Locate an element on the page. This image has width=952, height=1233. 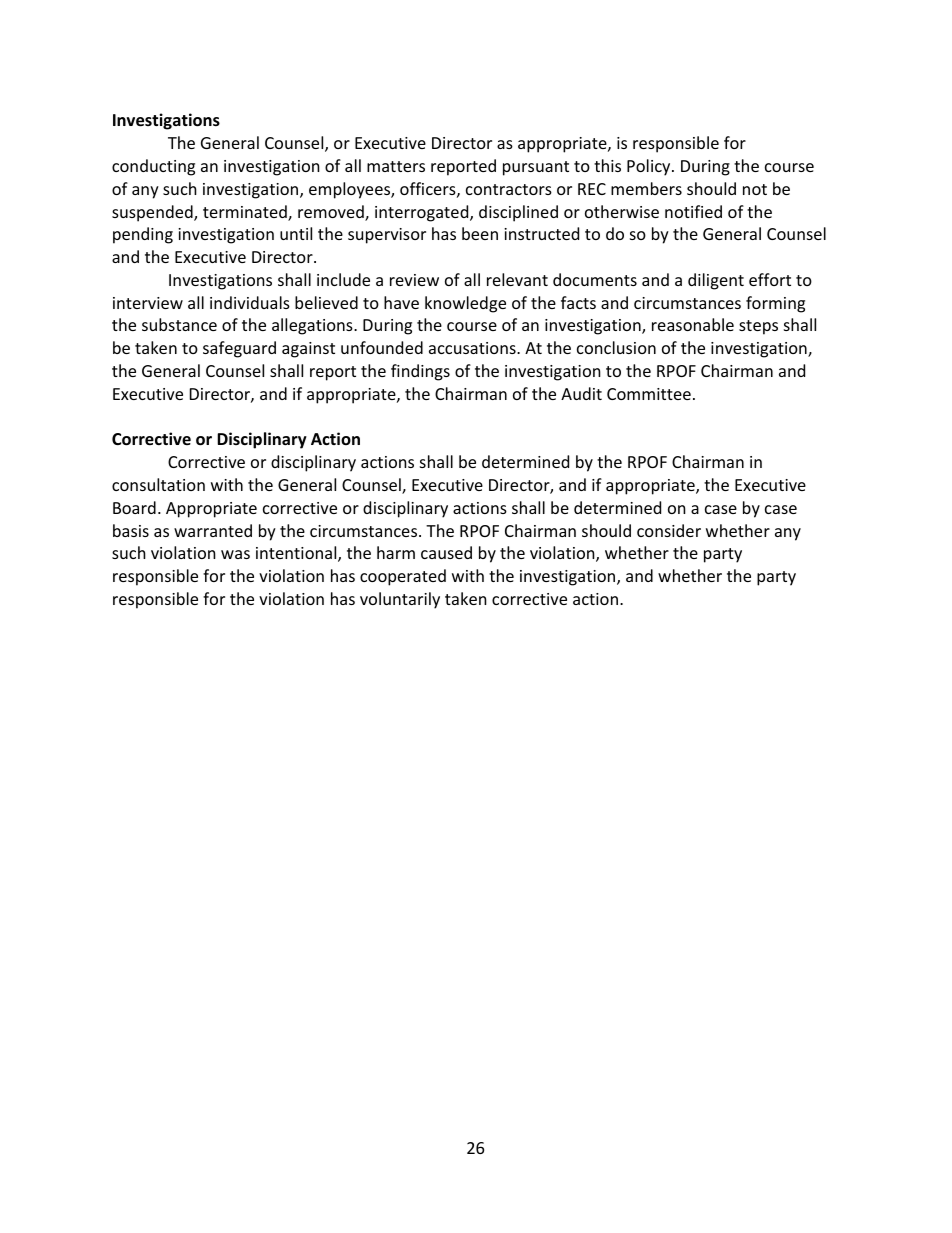
safeguard is located at coordinates (239, 349).
